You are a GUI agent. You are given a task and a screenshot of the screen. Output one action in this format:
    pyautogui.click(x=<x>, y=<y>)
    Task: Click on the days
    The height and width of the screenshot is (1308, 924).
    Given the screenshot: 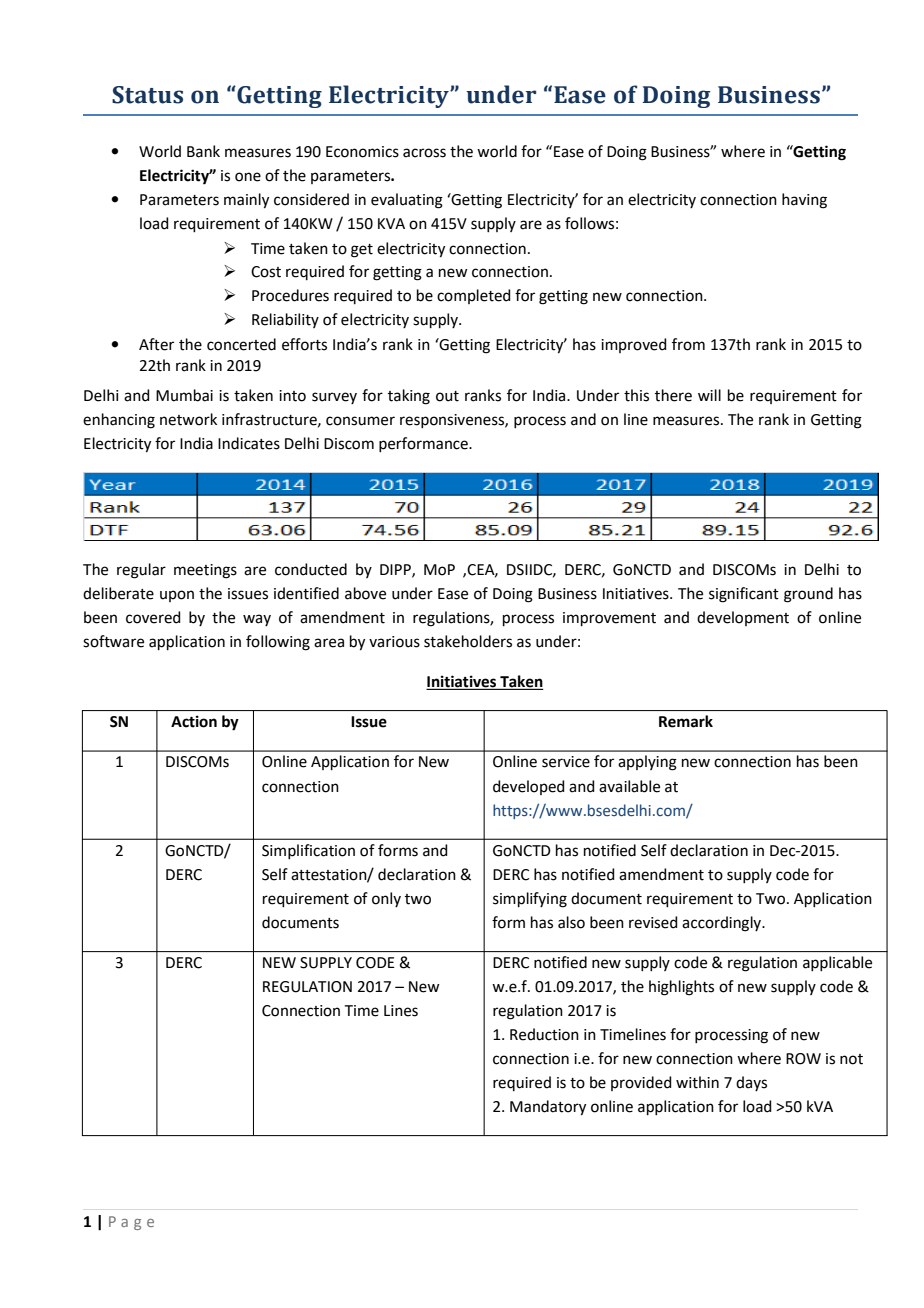 What is the action you would take?
    pyautogui.click(x=751, y=1083)
